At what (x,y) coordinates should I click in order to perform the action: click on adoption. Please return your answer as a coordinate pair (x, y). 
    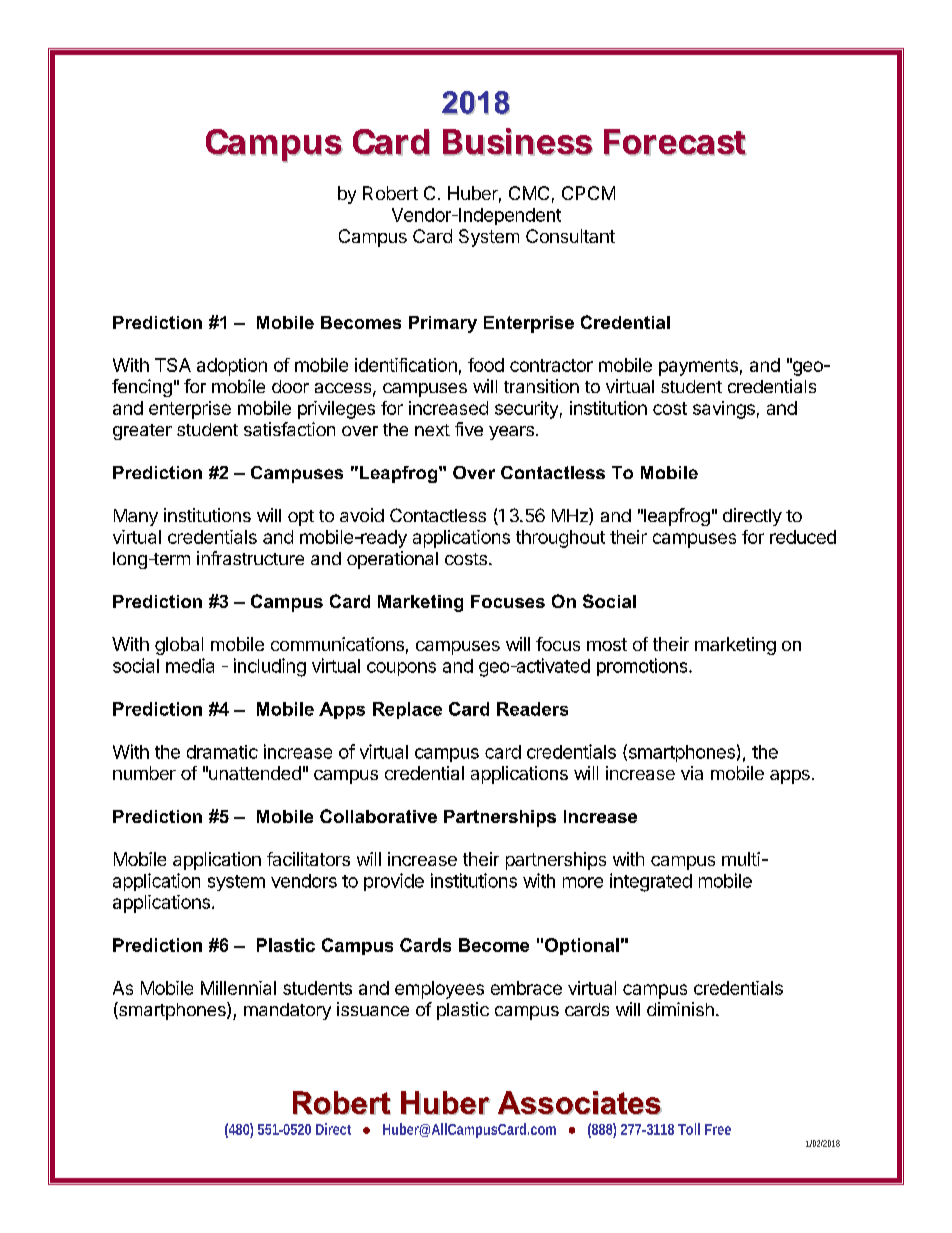
    Looking at the image, I should click on (232, 367).
